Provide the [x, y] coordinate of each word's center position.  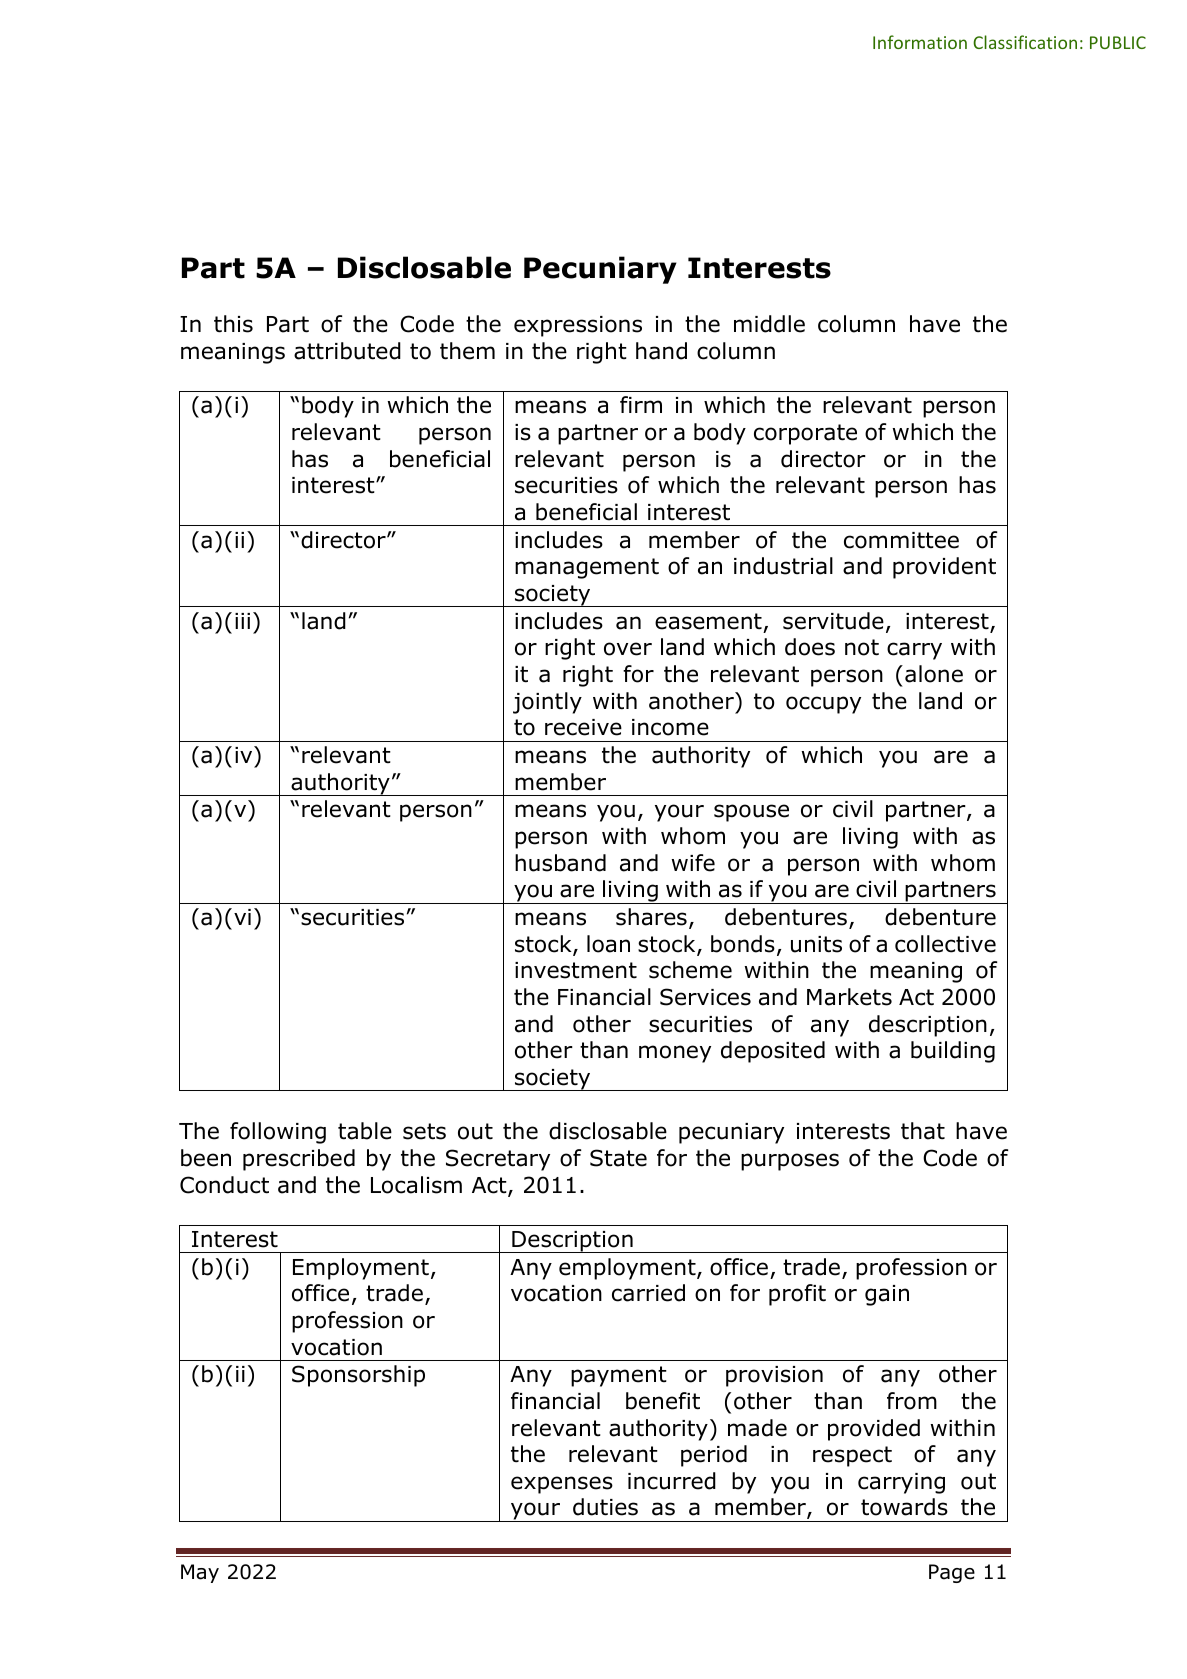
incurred [672, 1481]
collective [945, 944]
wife [693, 863]
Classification [1025, 42]
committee [901, 540]
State [618, 1158]
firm [641, 404]
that [923, 1131]
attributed [347, 351]
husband [560, 863]
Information [920, 42]
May [200, 1573]
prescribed [299, 1160]
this [233, 324]
